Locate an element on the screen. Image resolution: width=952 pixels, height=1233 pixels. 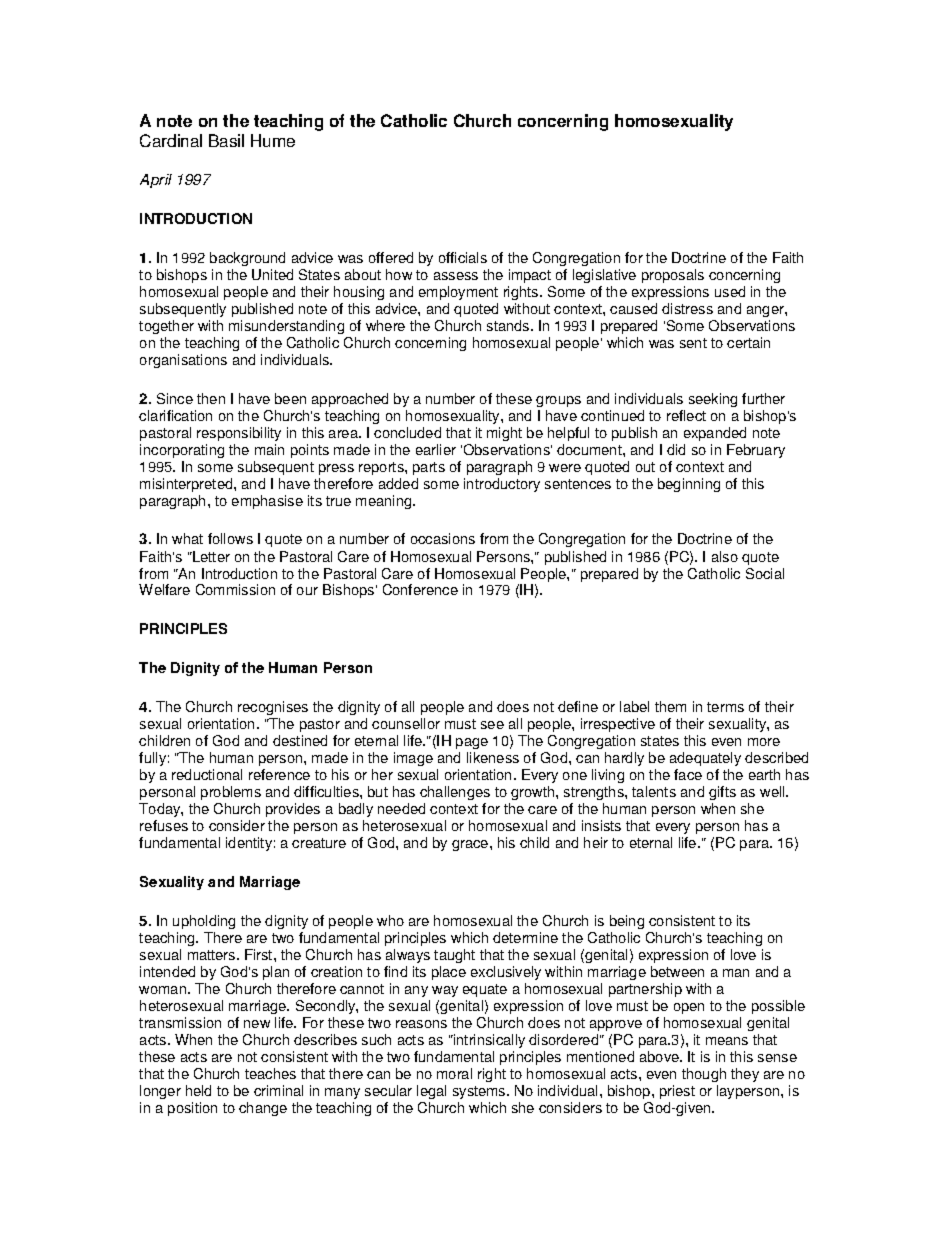
Social is located at coordinates (765, 573).
